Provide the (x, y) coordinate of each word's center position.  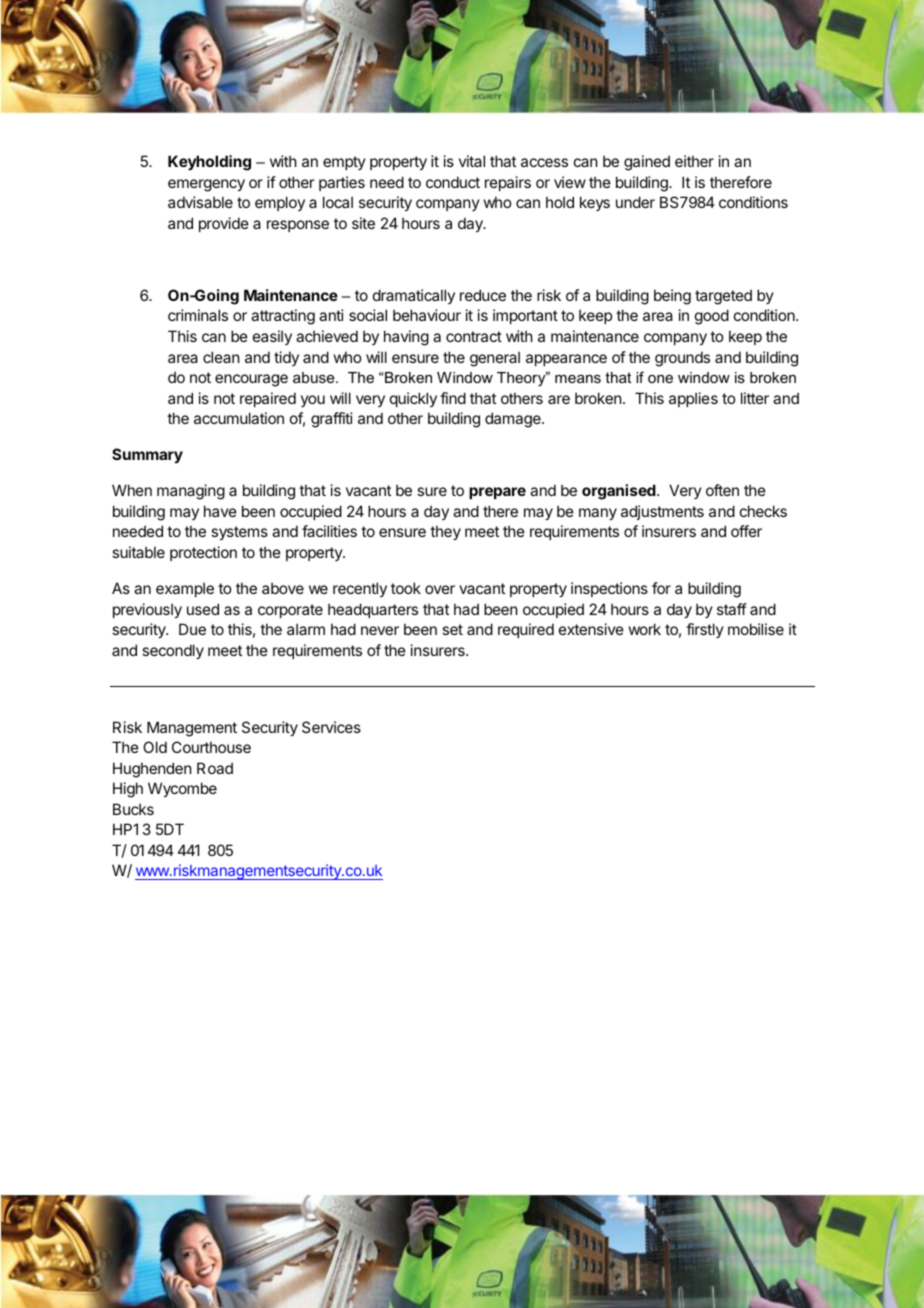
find (453, 398)
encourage (251, 380)
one (660, 379)
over (440, 589)
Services (331, 727)
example (185, 589)
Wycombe (182, 789)
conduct (453, 182)
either (694, 161)
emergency (206, 185)
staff (732, 609)
